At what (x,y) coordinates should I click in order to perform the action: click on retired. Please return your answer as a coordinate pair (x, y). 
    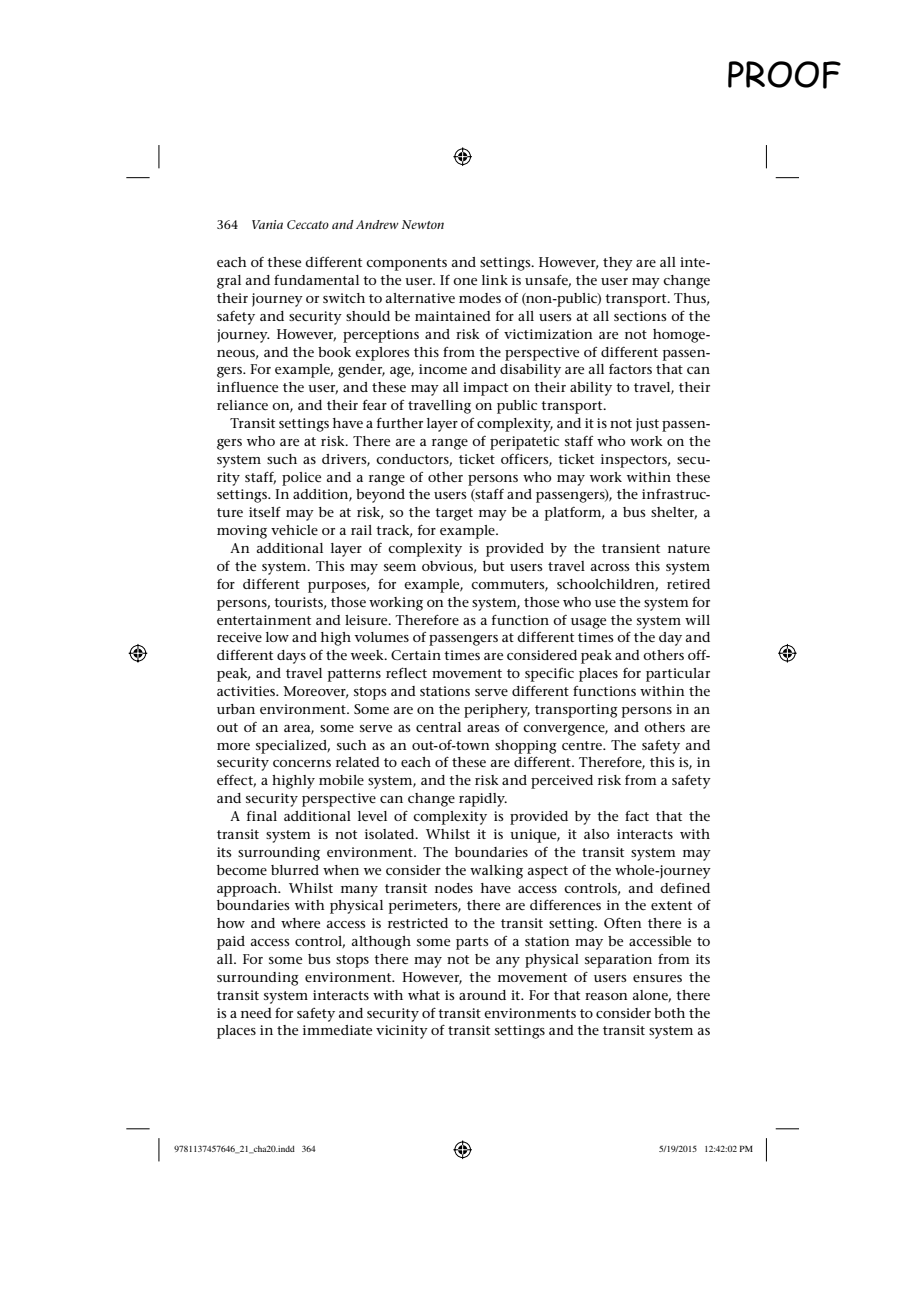
    Looking at the image, I should click on (688, 584).
